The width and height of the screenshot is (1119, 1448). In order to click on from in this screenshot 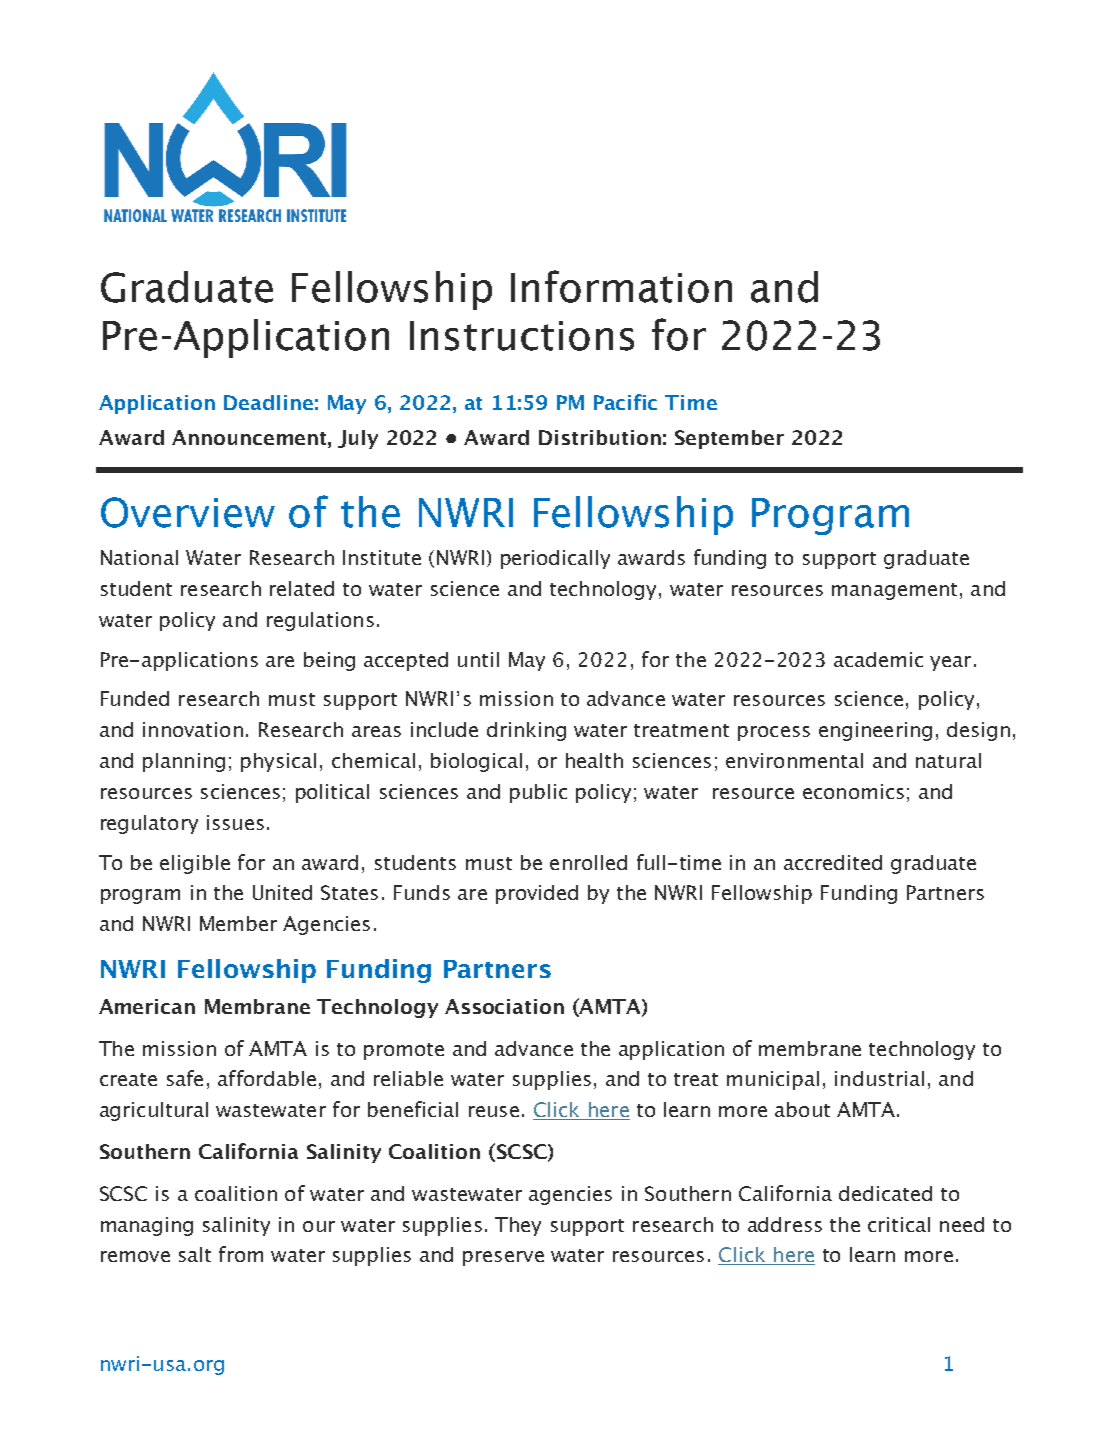, I will do `click(241, 1254)`.
